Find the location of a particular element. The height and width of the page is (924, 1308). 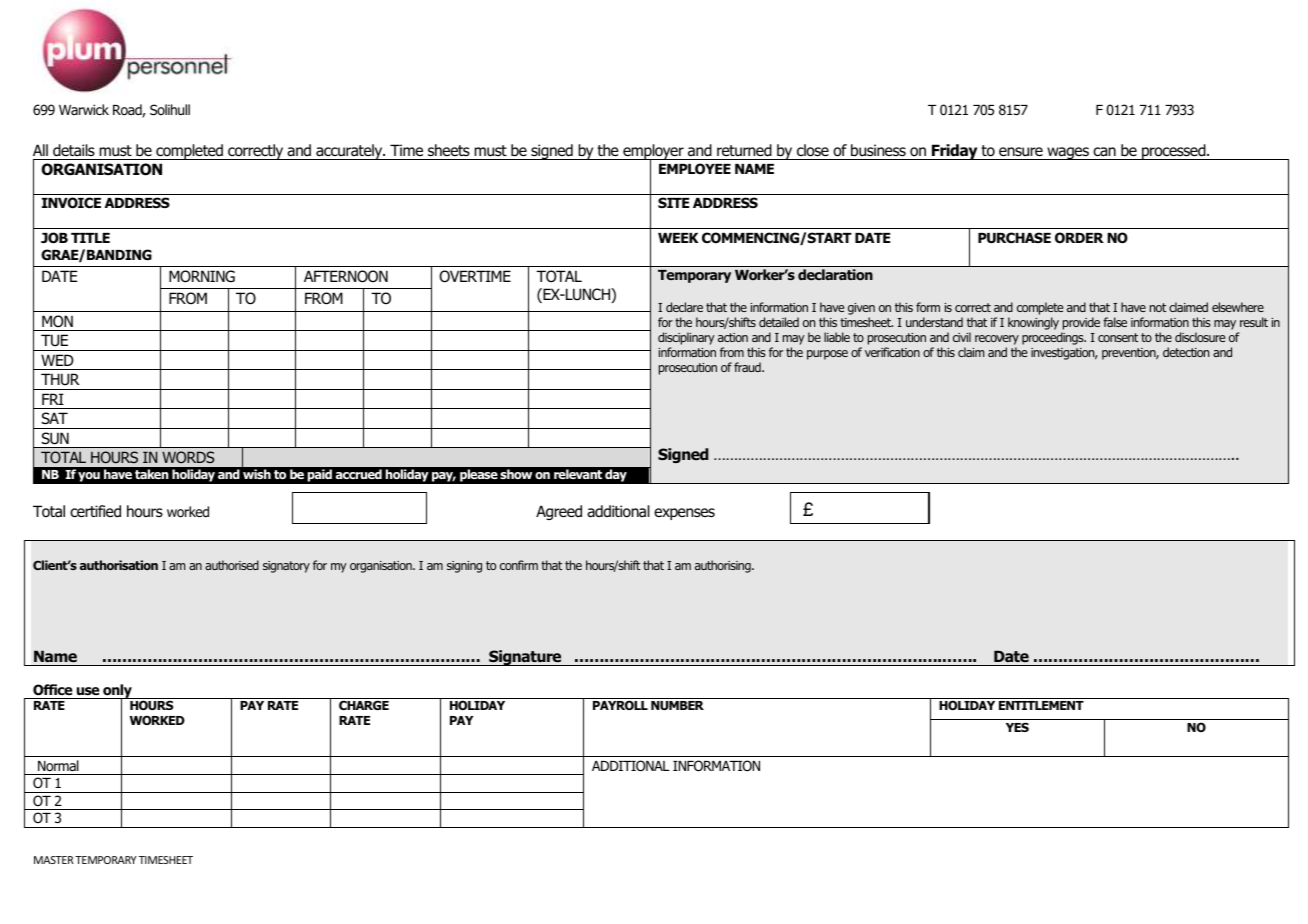

can is located at coordinates (1104, 152).
